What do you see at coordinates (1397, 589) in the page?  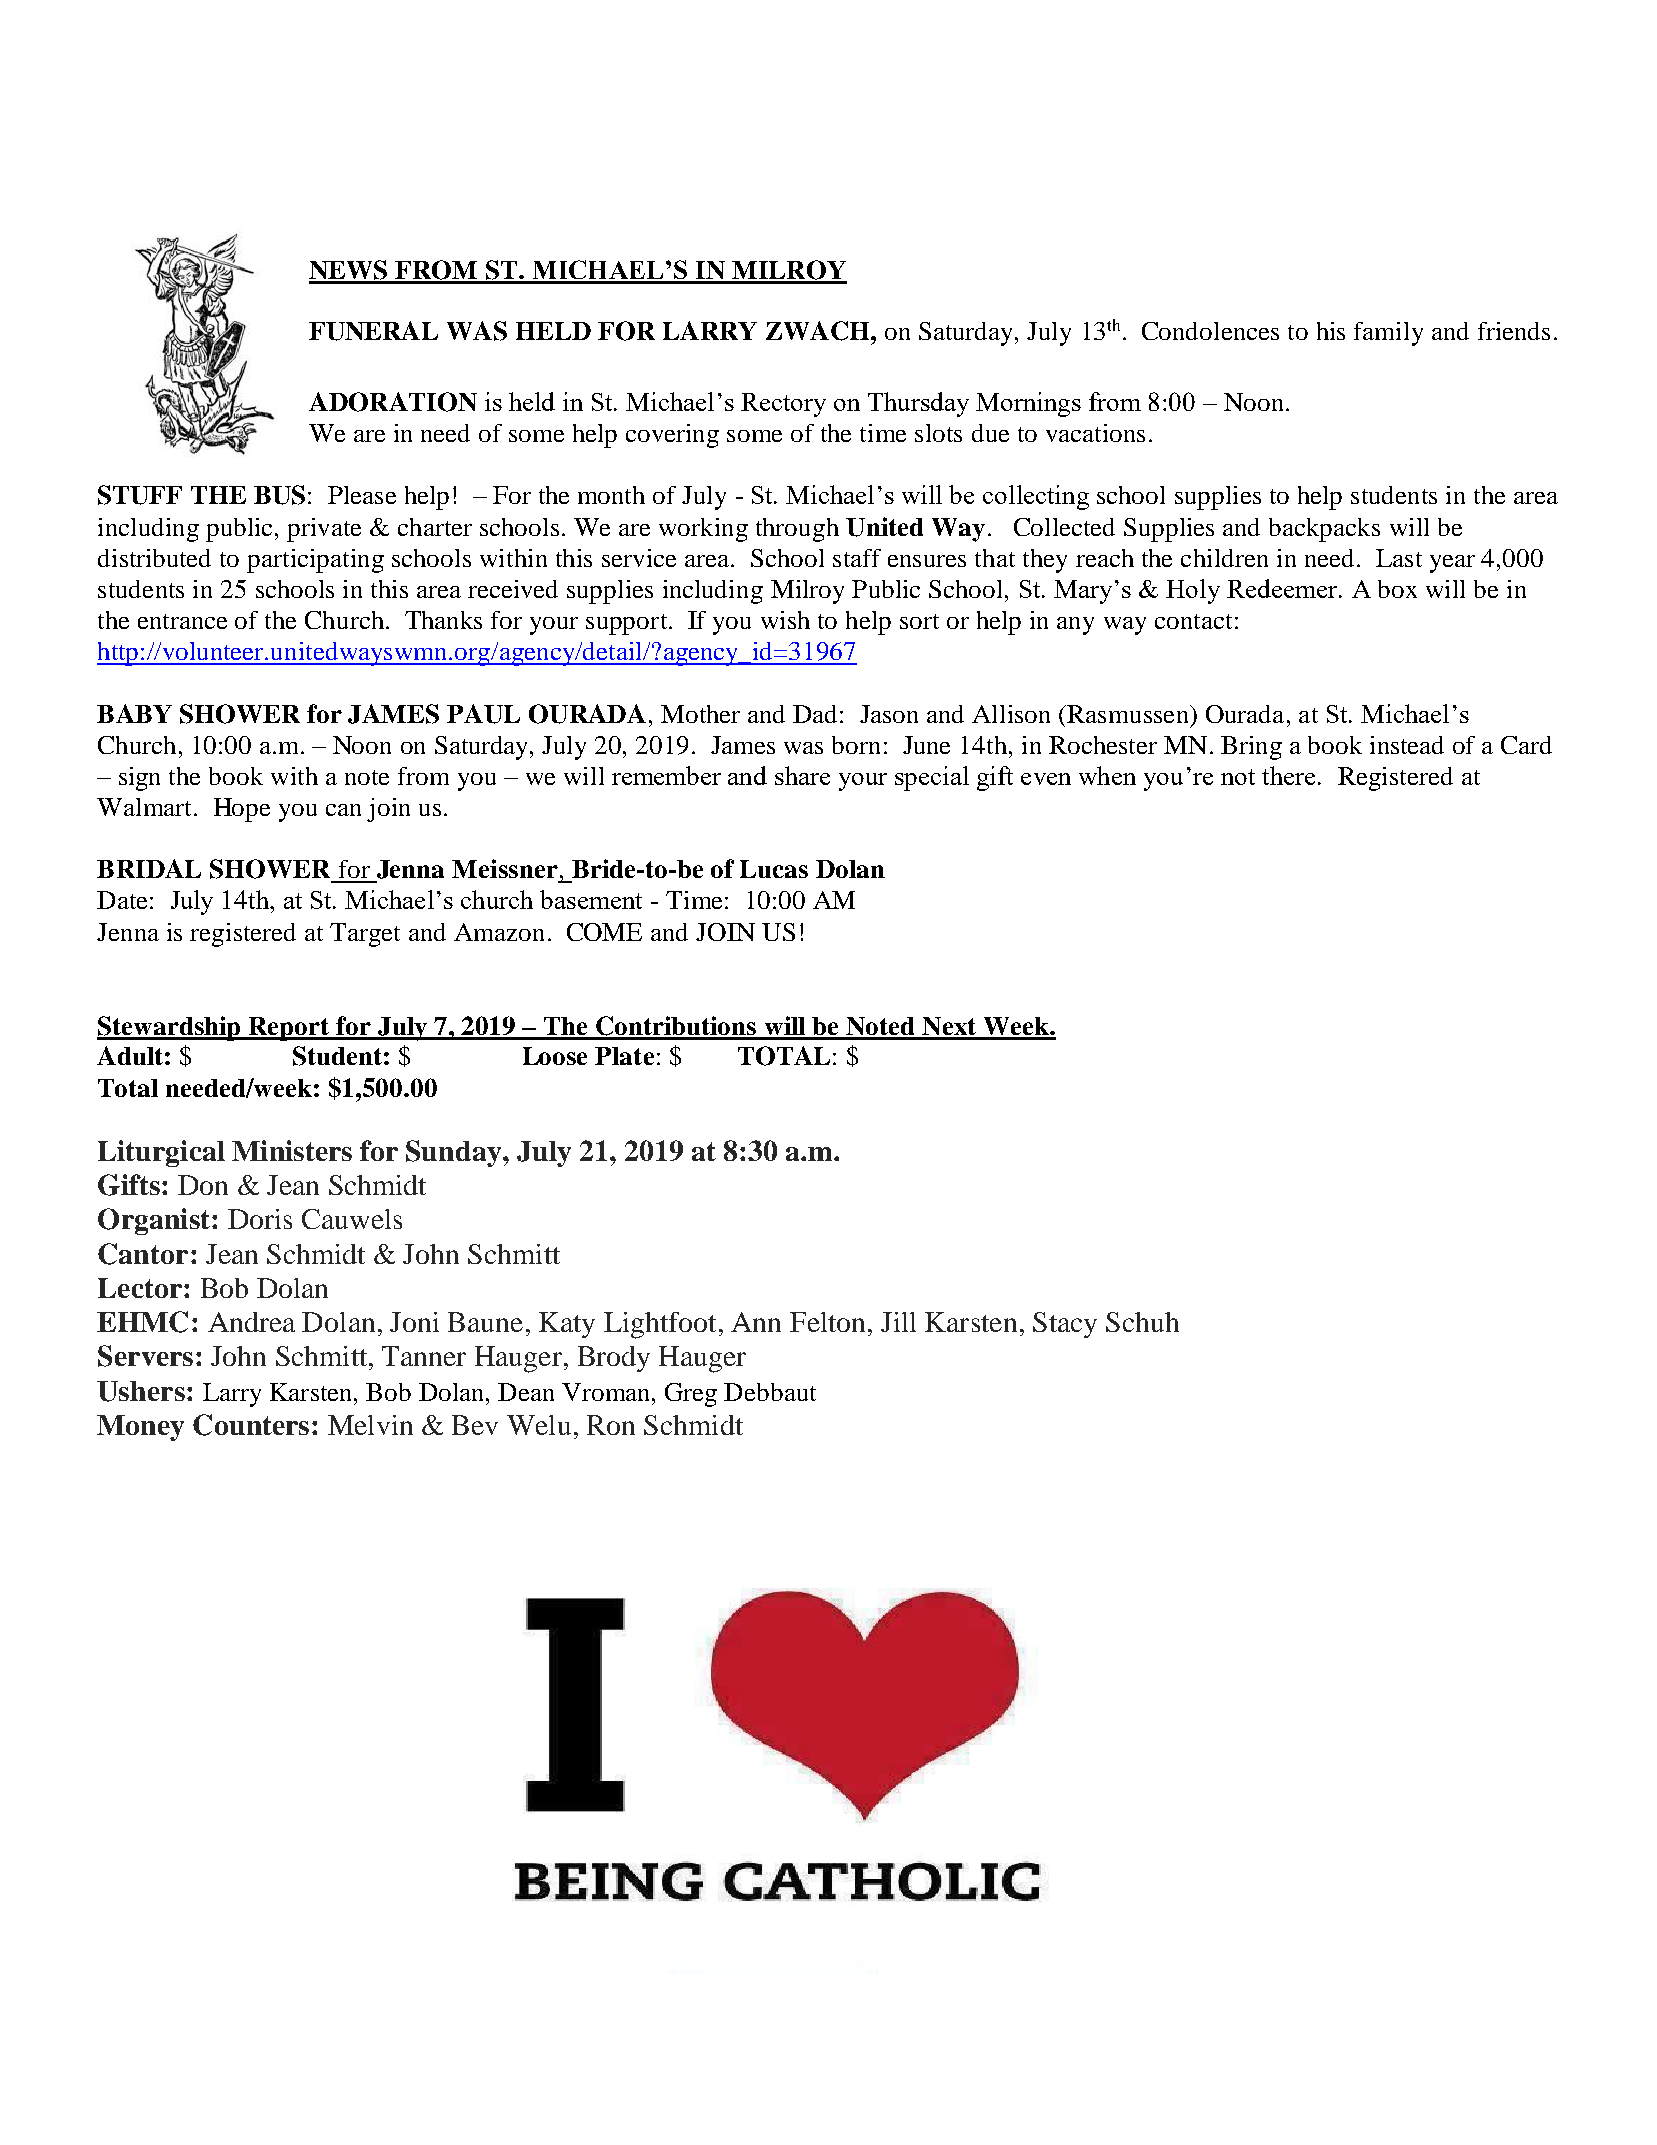 I see `box` at bounding box center [1397, 589].
